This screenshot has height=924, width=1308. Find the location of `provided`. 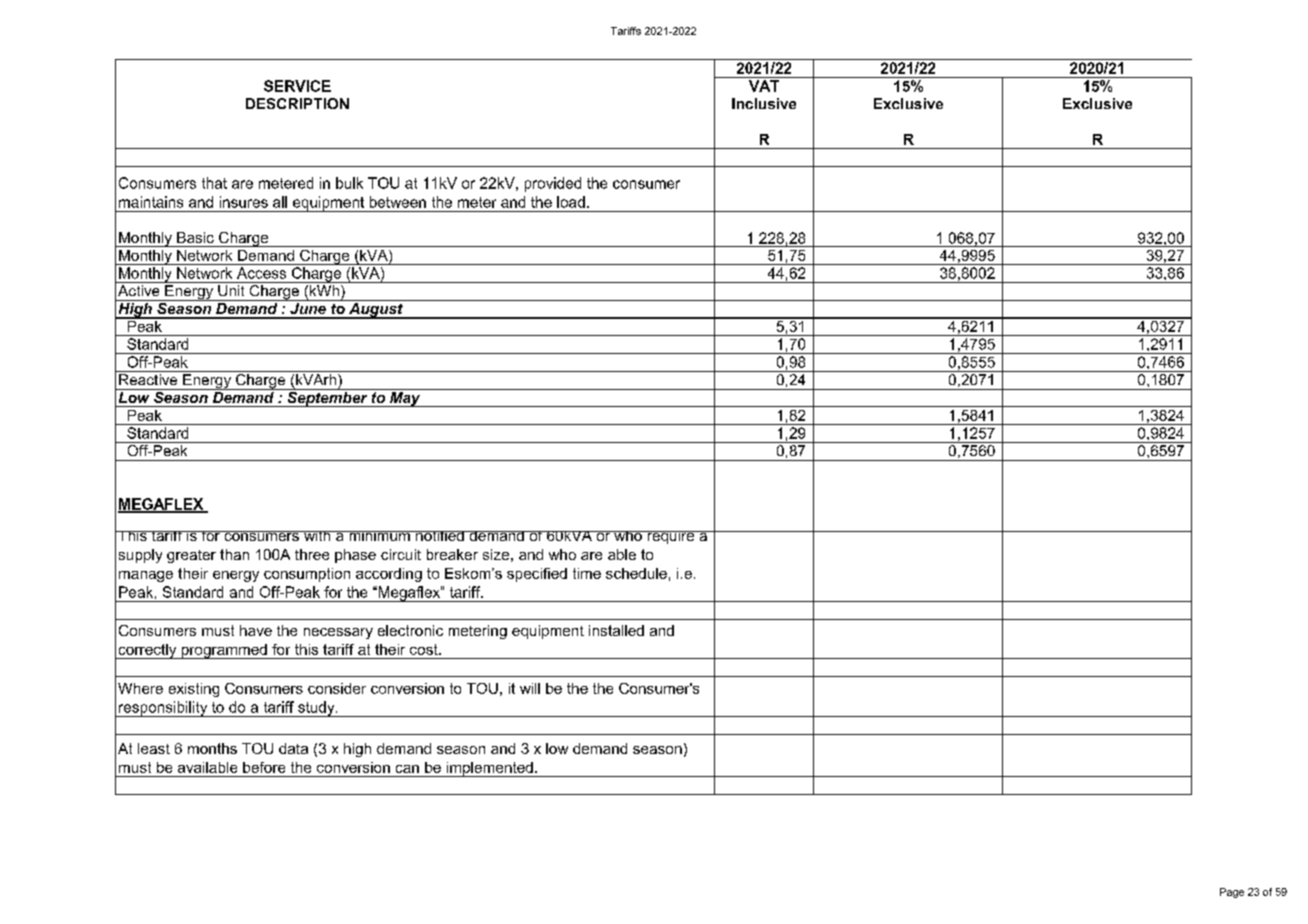

provided is located at coordinates (553, 184).
